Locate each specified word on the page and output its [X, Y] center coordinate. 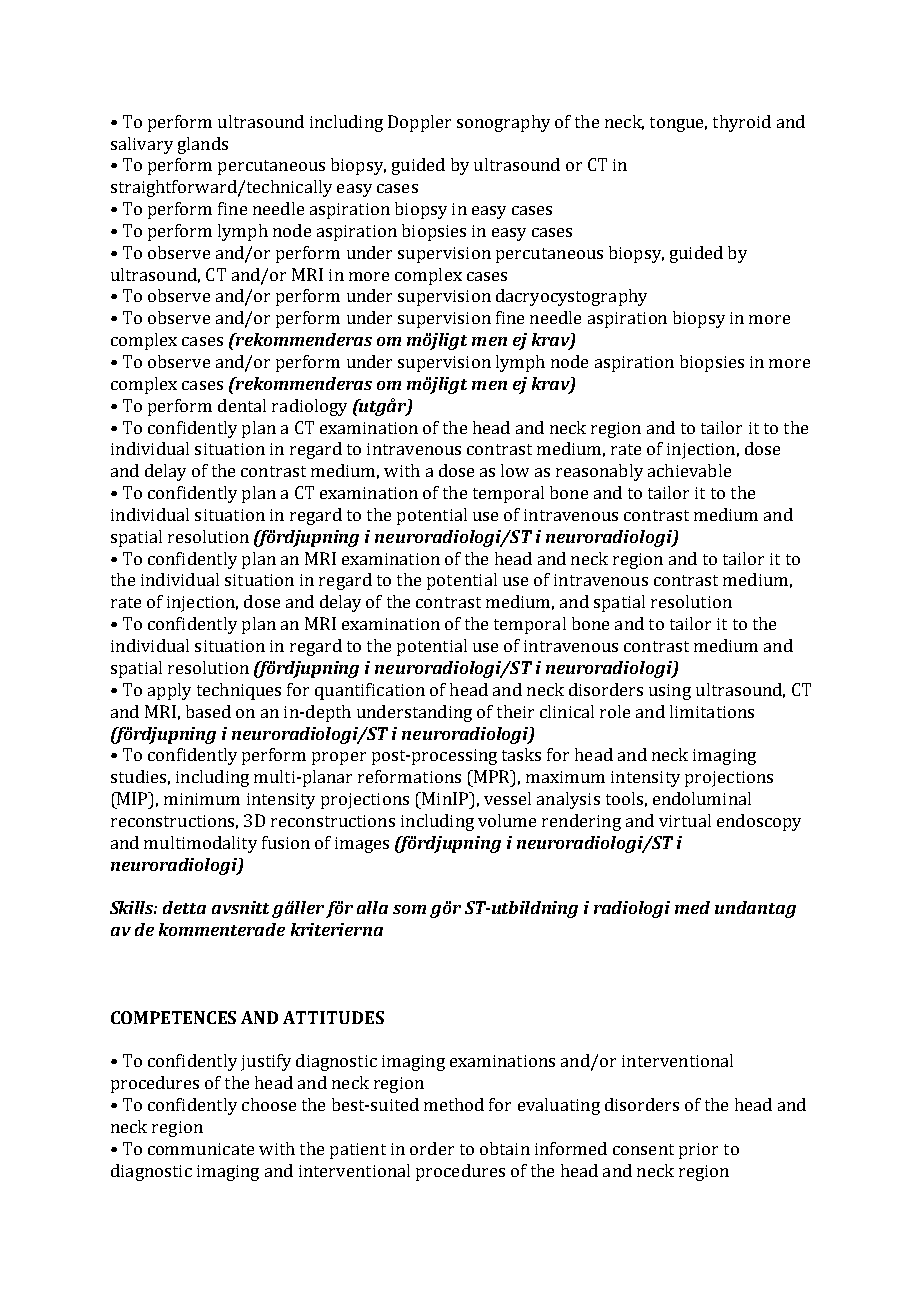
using [670, 692]
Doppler [419, 123]
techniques [239, 691]
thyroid [742, 123]
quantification [370, 691]
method [454, 1104]
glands [203, 145]
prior [698, 1151]
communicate [201, 1149]
